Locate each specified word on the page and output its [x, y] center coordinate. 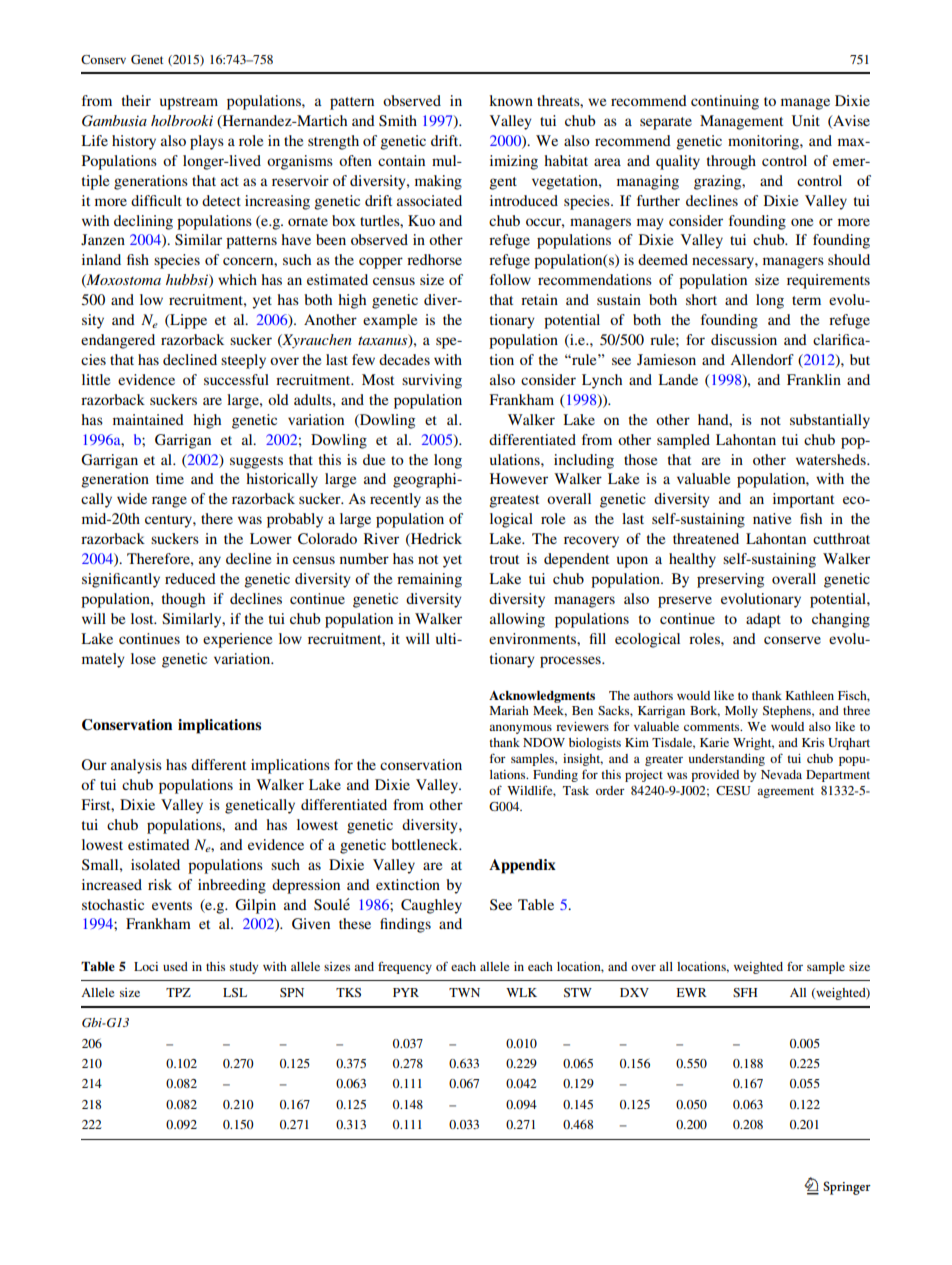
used [175, 966]
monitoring [764, 142]
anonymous [520, 729]
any [210, 562]
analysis [136, 766]
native [772, 518]
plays [207, 142]
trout [504, 559]
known [511, 100]
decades [404, 359]
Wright [753, 744]
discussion [744, 339]
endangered [118, 341]
